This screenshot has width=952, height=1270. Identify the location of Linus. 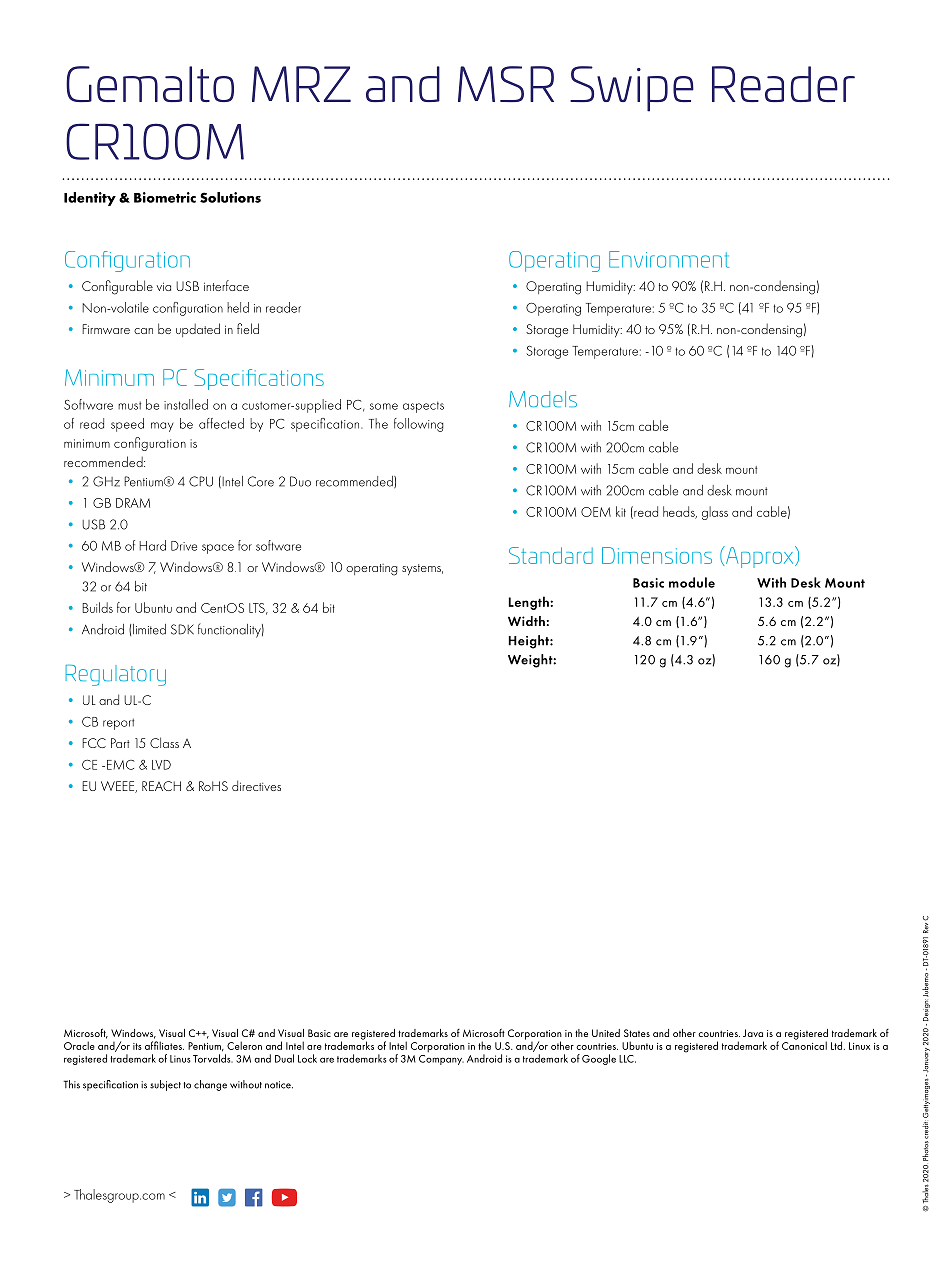
(180, 1059).
